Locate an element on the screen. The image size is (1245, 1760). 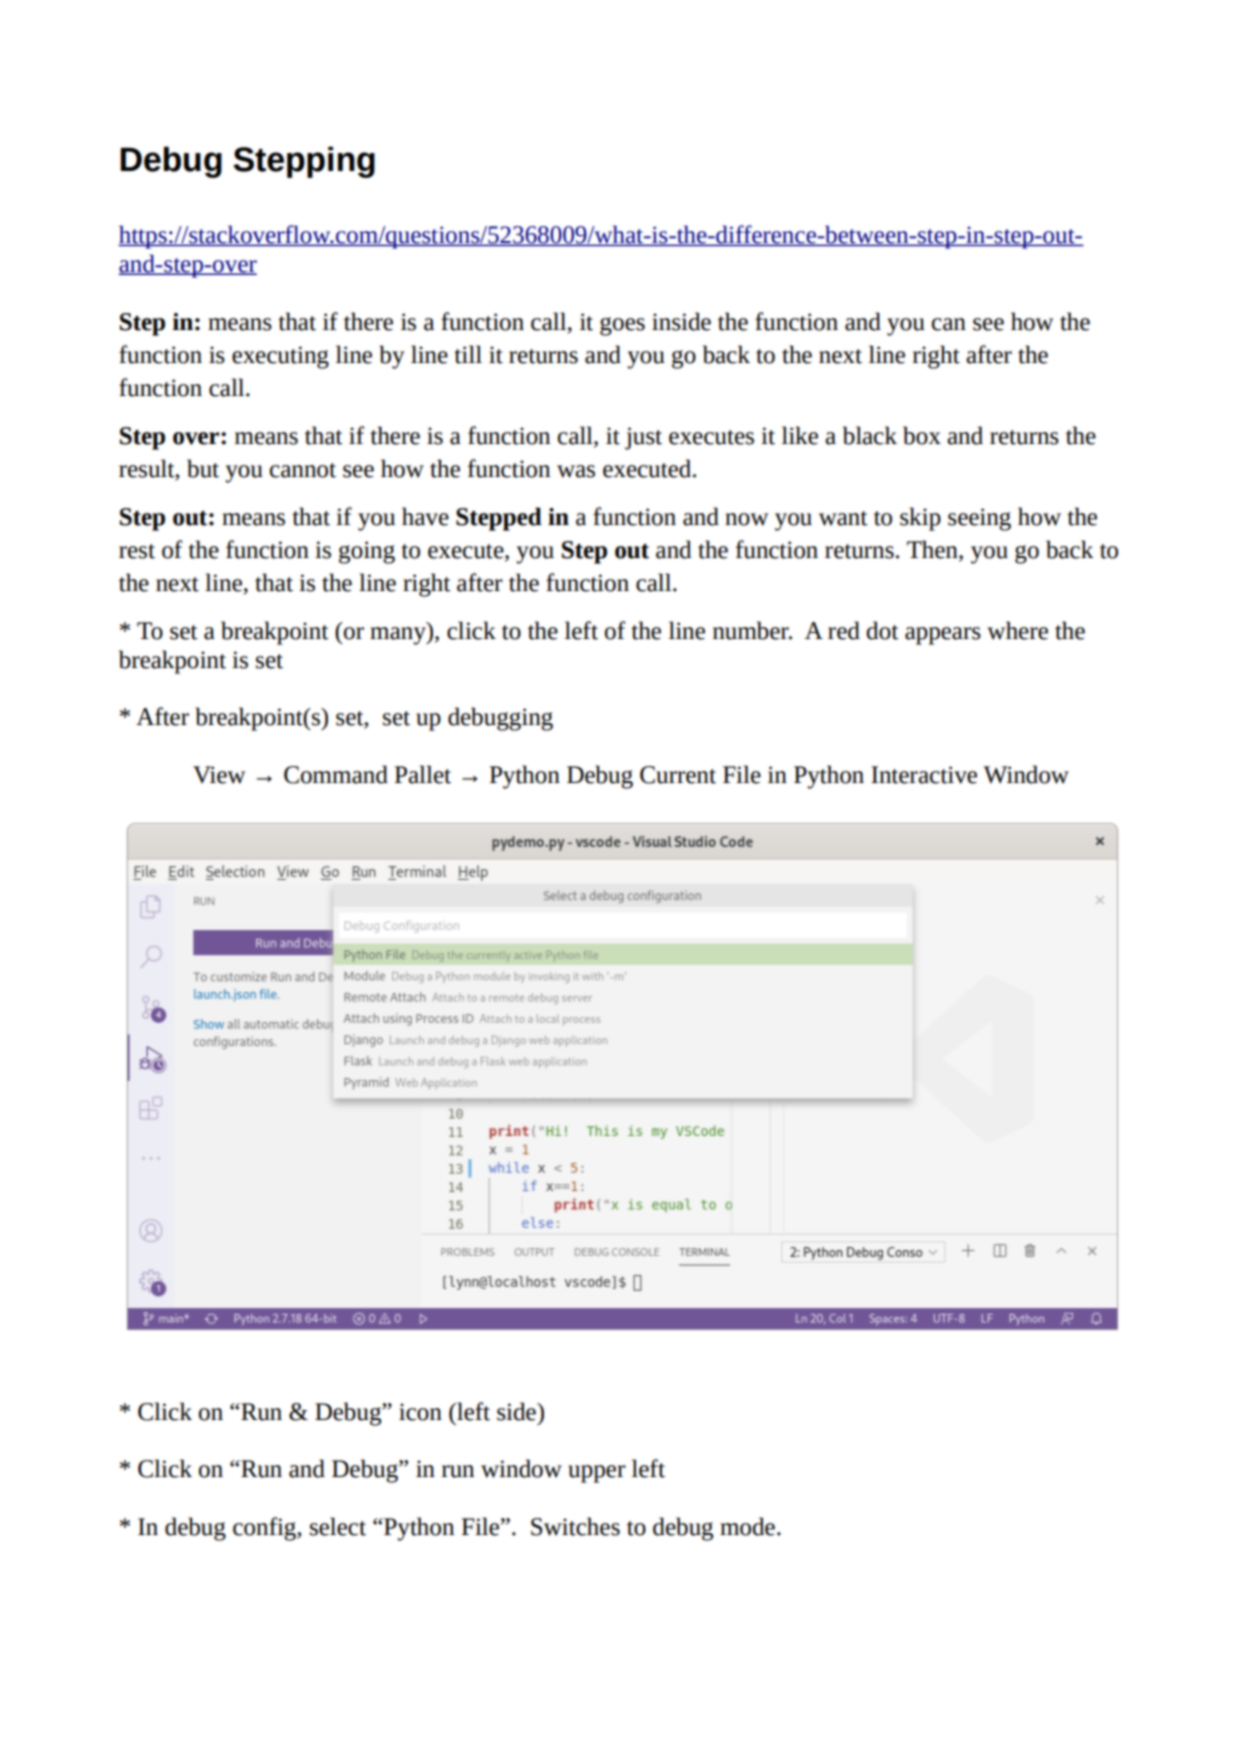
box is located at coordinates (922, 435).
